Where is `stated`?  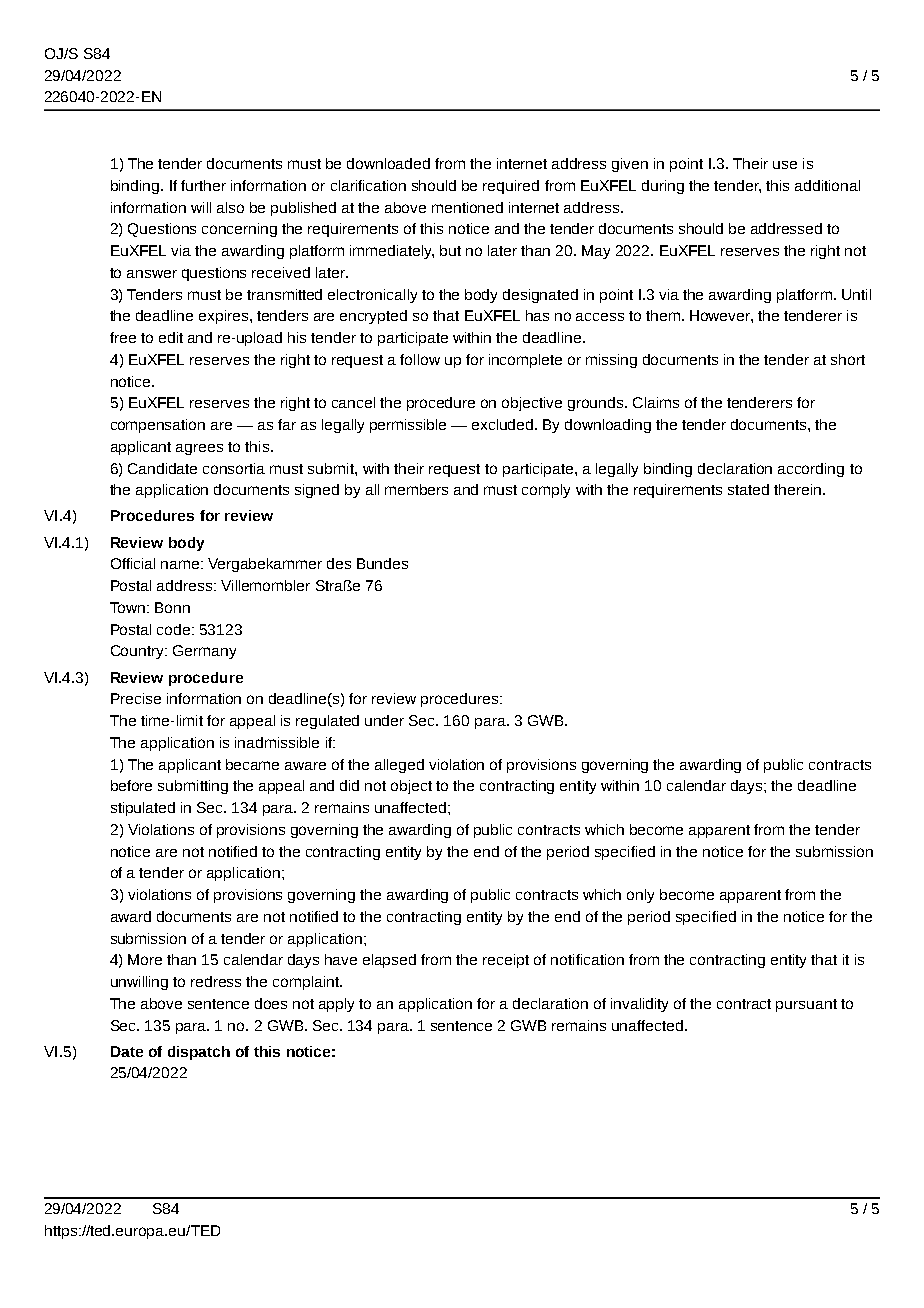 stated is located at coordinates (748, 489).
